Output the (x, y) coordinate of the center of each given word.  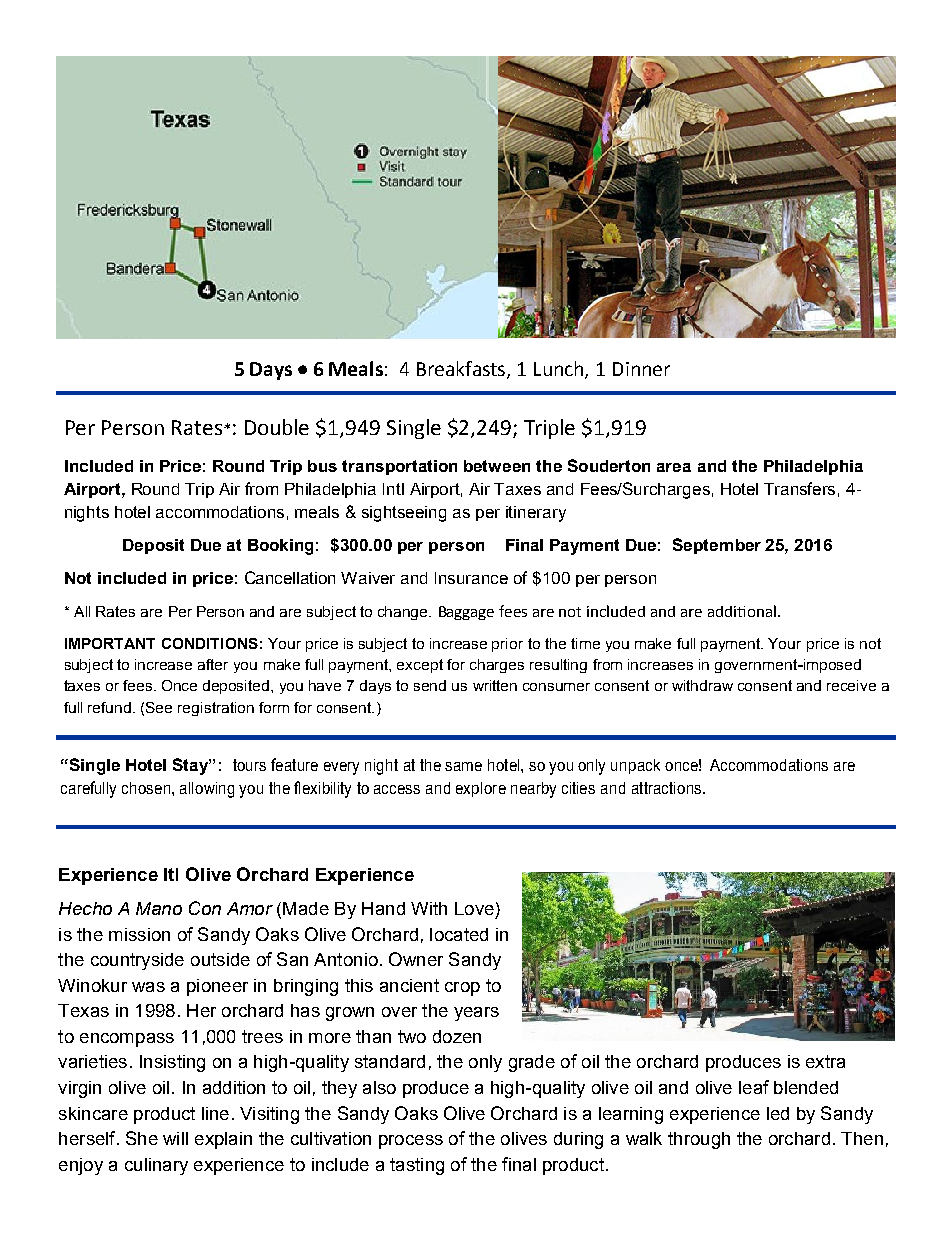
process (411, 1142)
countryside (137, 961)
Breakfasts (462, 370)
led (778, 1113)
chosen (147, 788)
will (175, 1138)
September (717, 546)
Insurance (471, 578)
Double (277, 427)
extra (825, 1061)
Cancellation (290, 577)
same (463, 766)
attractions (666, 788)
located (459, 934)
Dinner (641, 369)
